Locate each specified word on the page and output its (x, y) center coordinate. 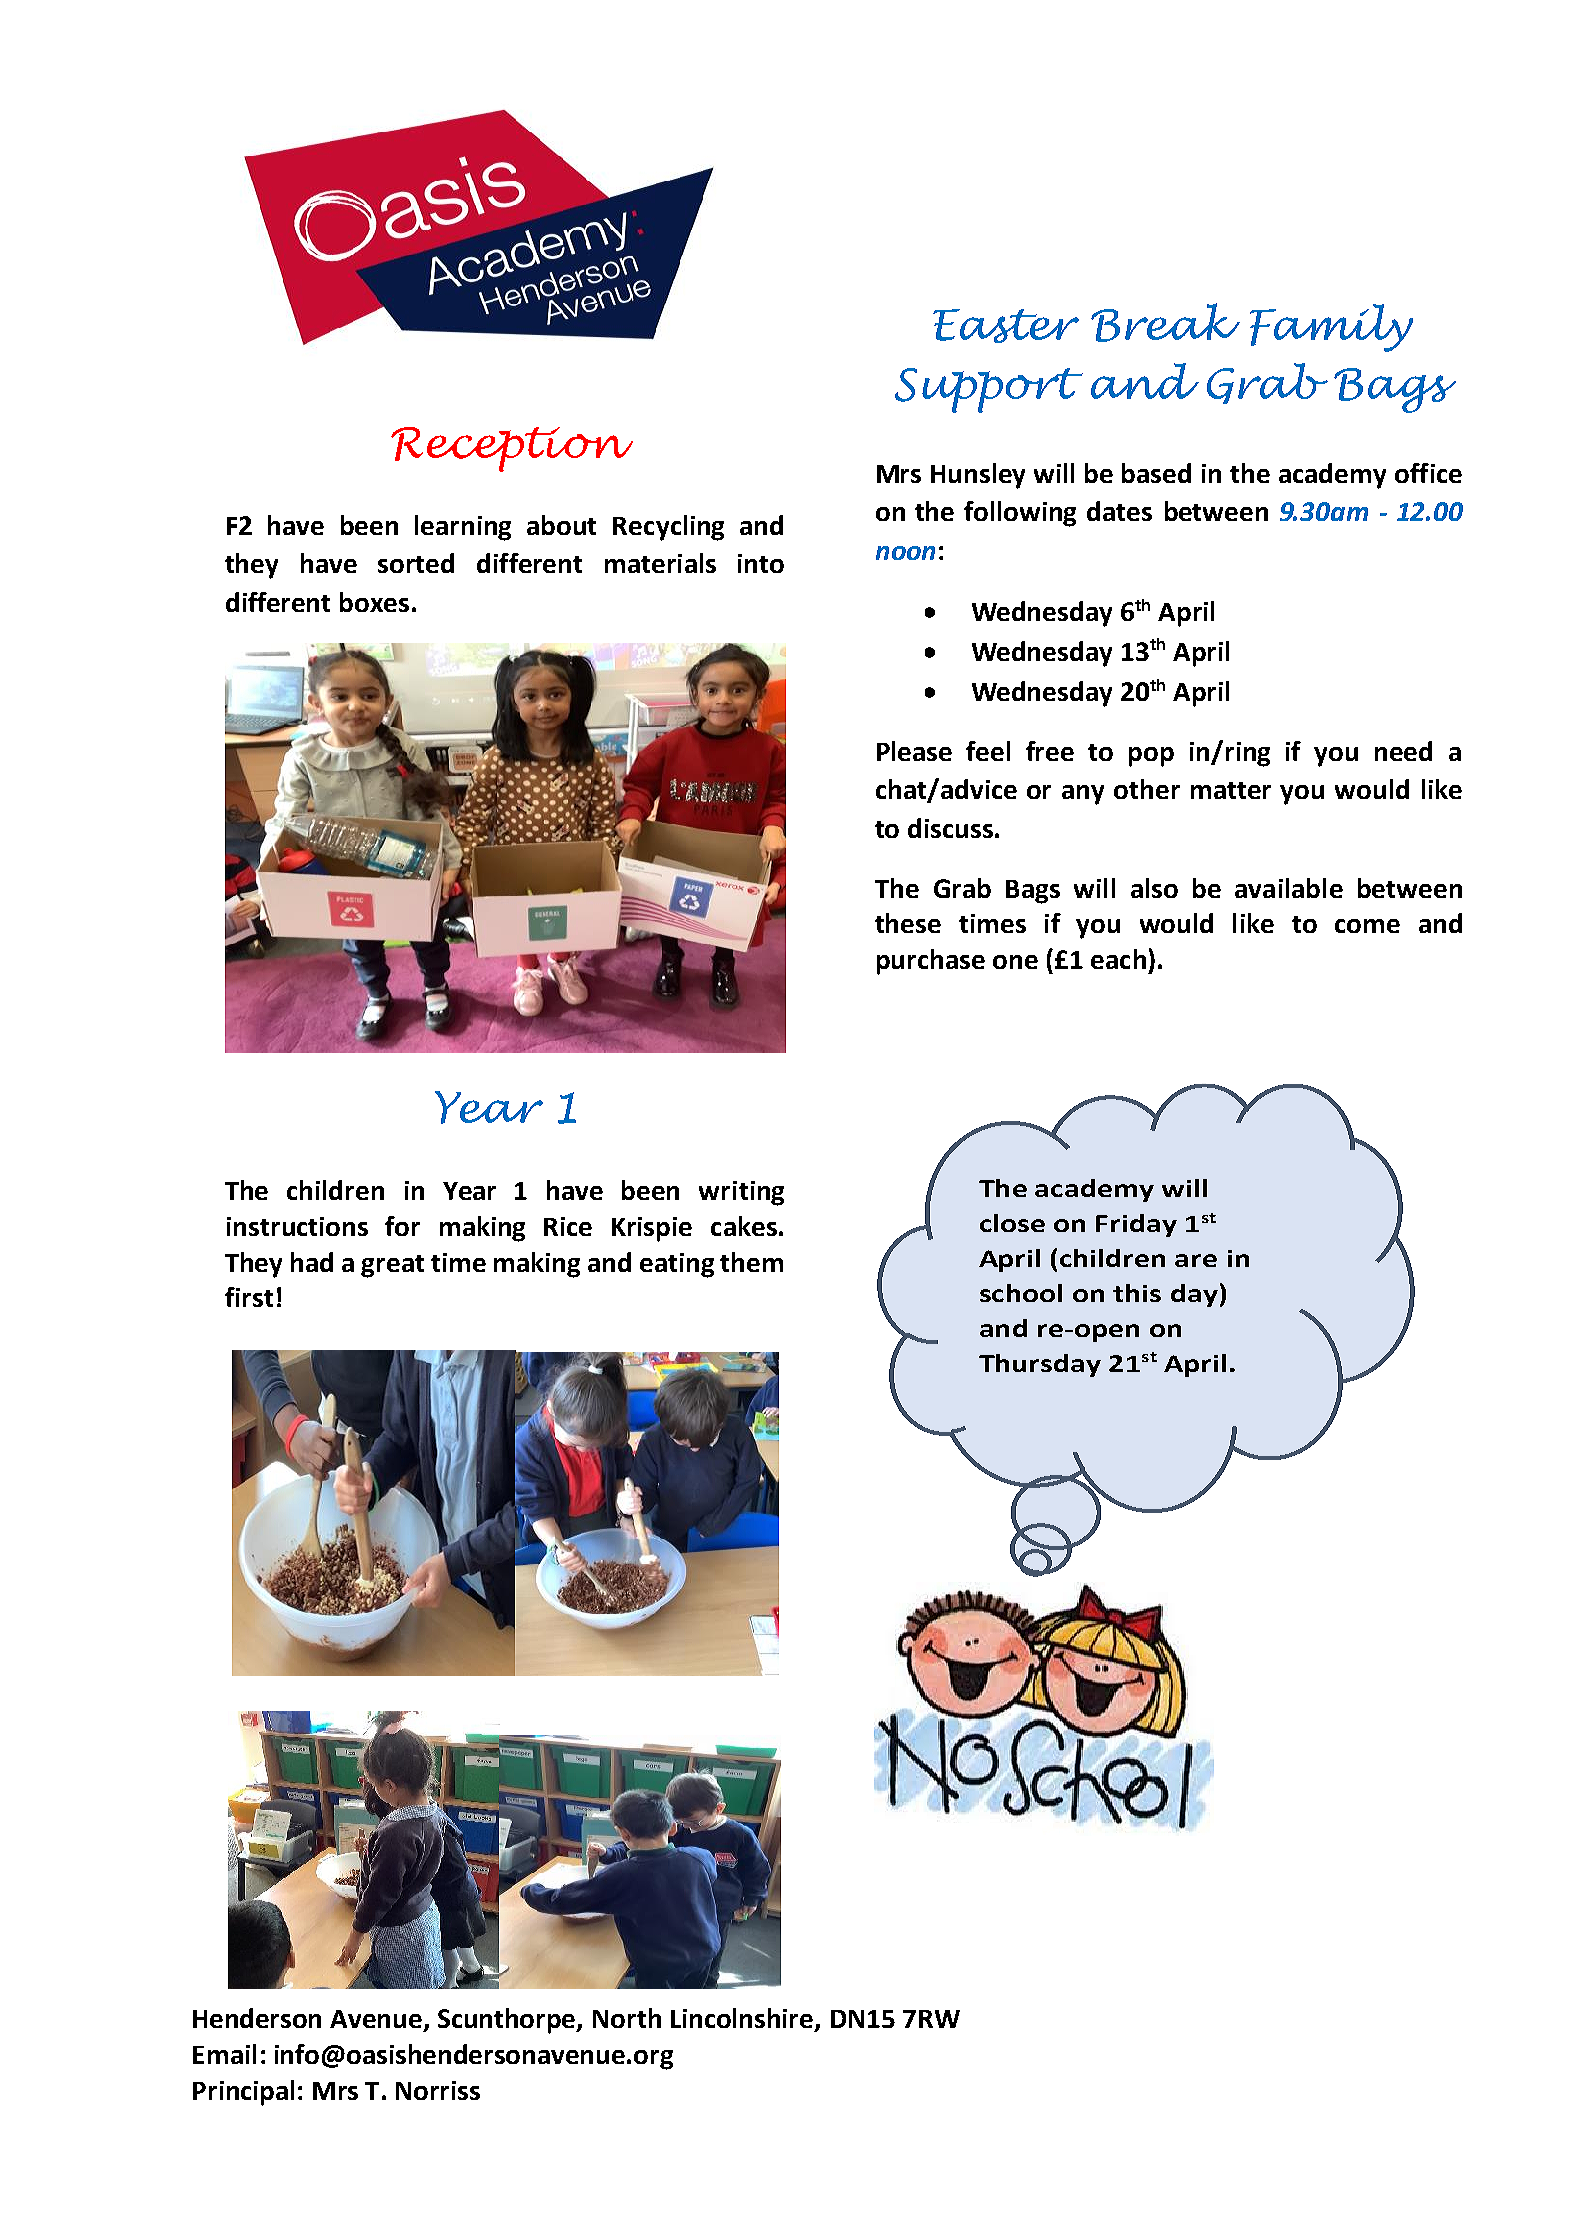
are (1196, 1260)
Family (1331, 328)
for (402, 1226)
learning (463, 528)
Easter (1006, 326)
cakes (744, 1226)
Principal (243, 2093)
